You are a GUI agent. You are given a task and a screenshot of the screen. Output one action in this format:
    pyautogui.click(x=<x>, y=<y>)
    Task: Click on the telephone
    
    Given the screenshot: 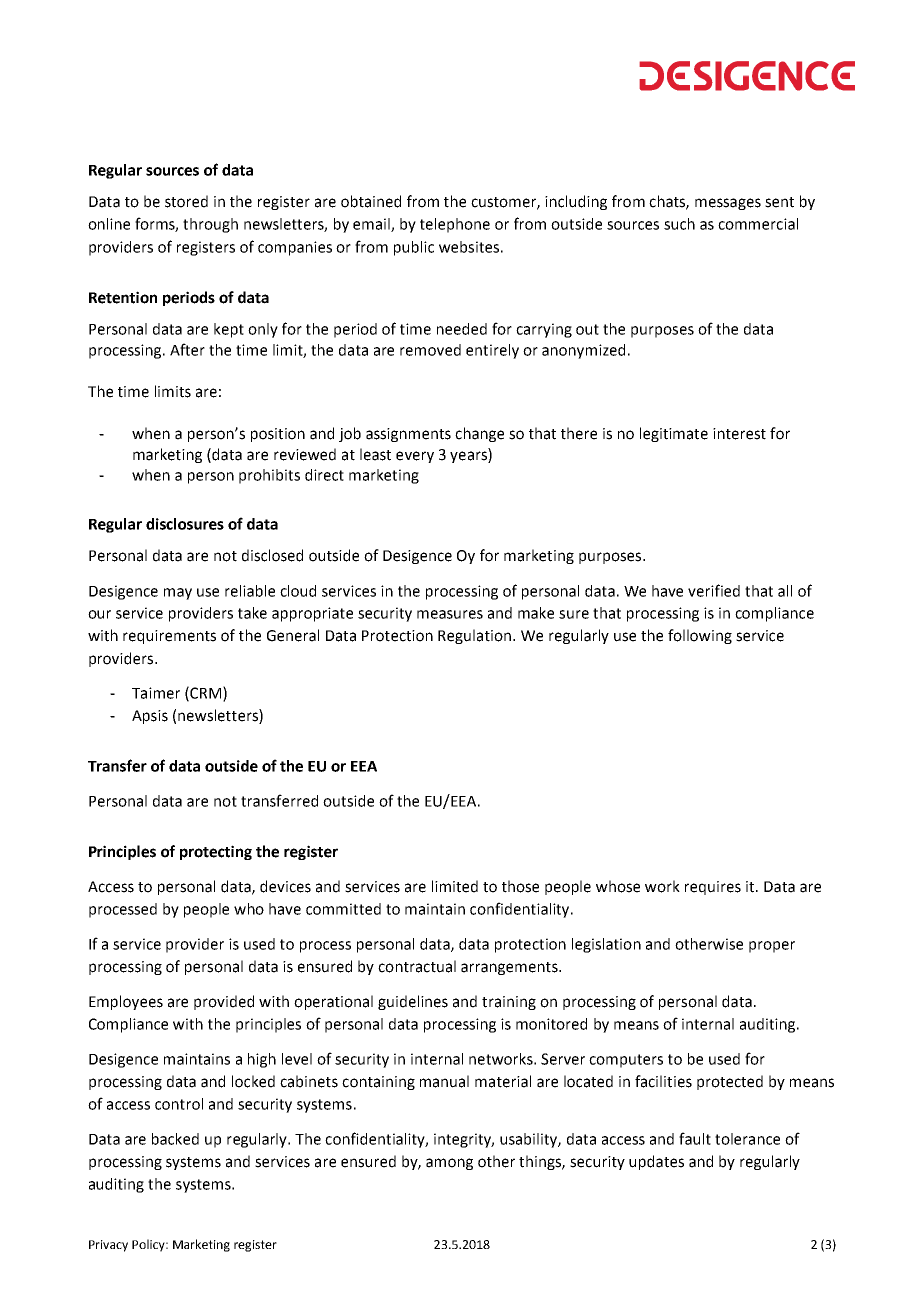 What is the action you would take?
    pyautogui.click(x=455, y=225)
